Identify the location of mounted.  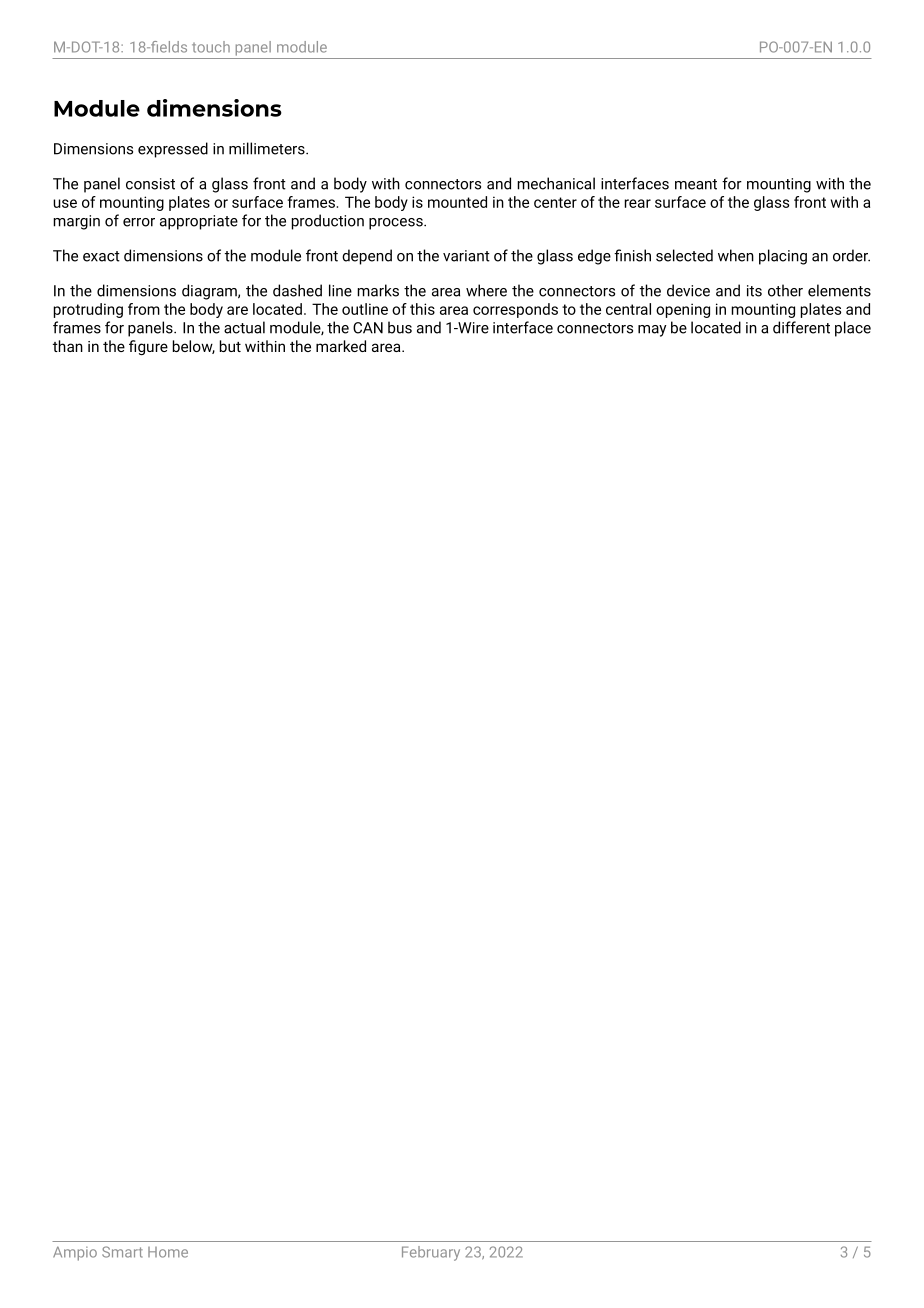
(457, 202).
